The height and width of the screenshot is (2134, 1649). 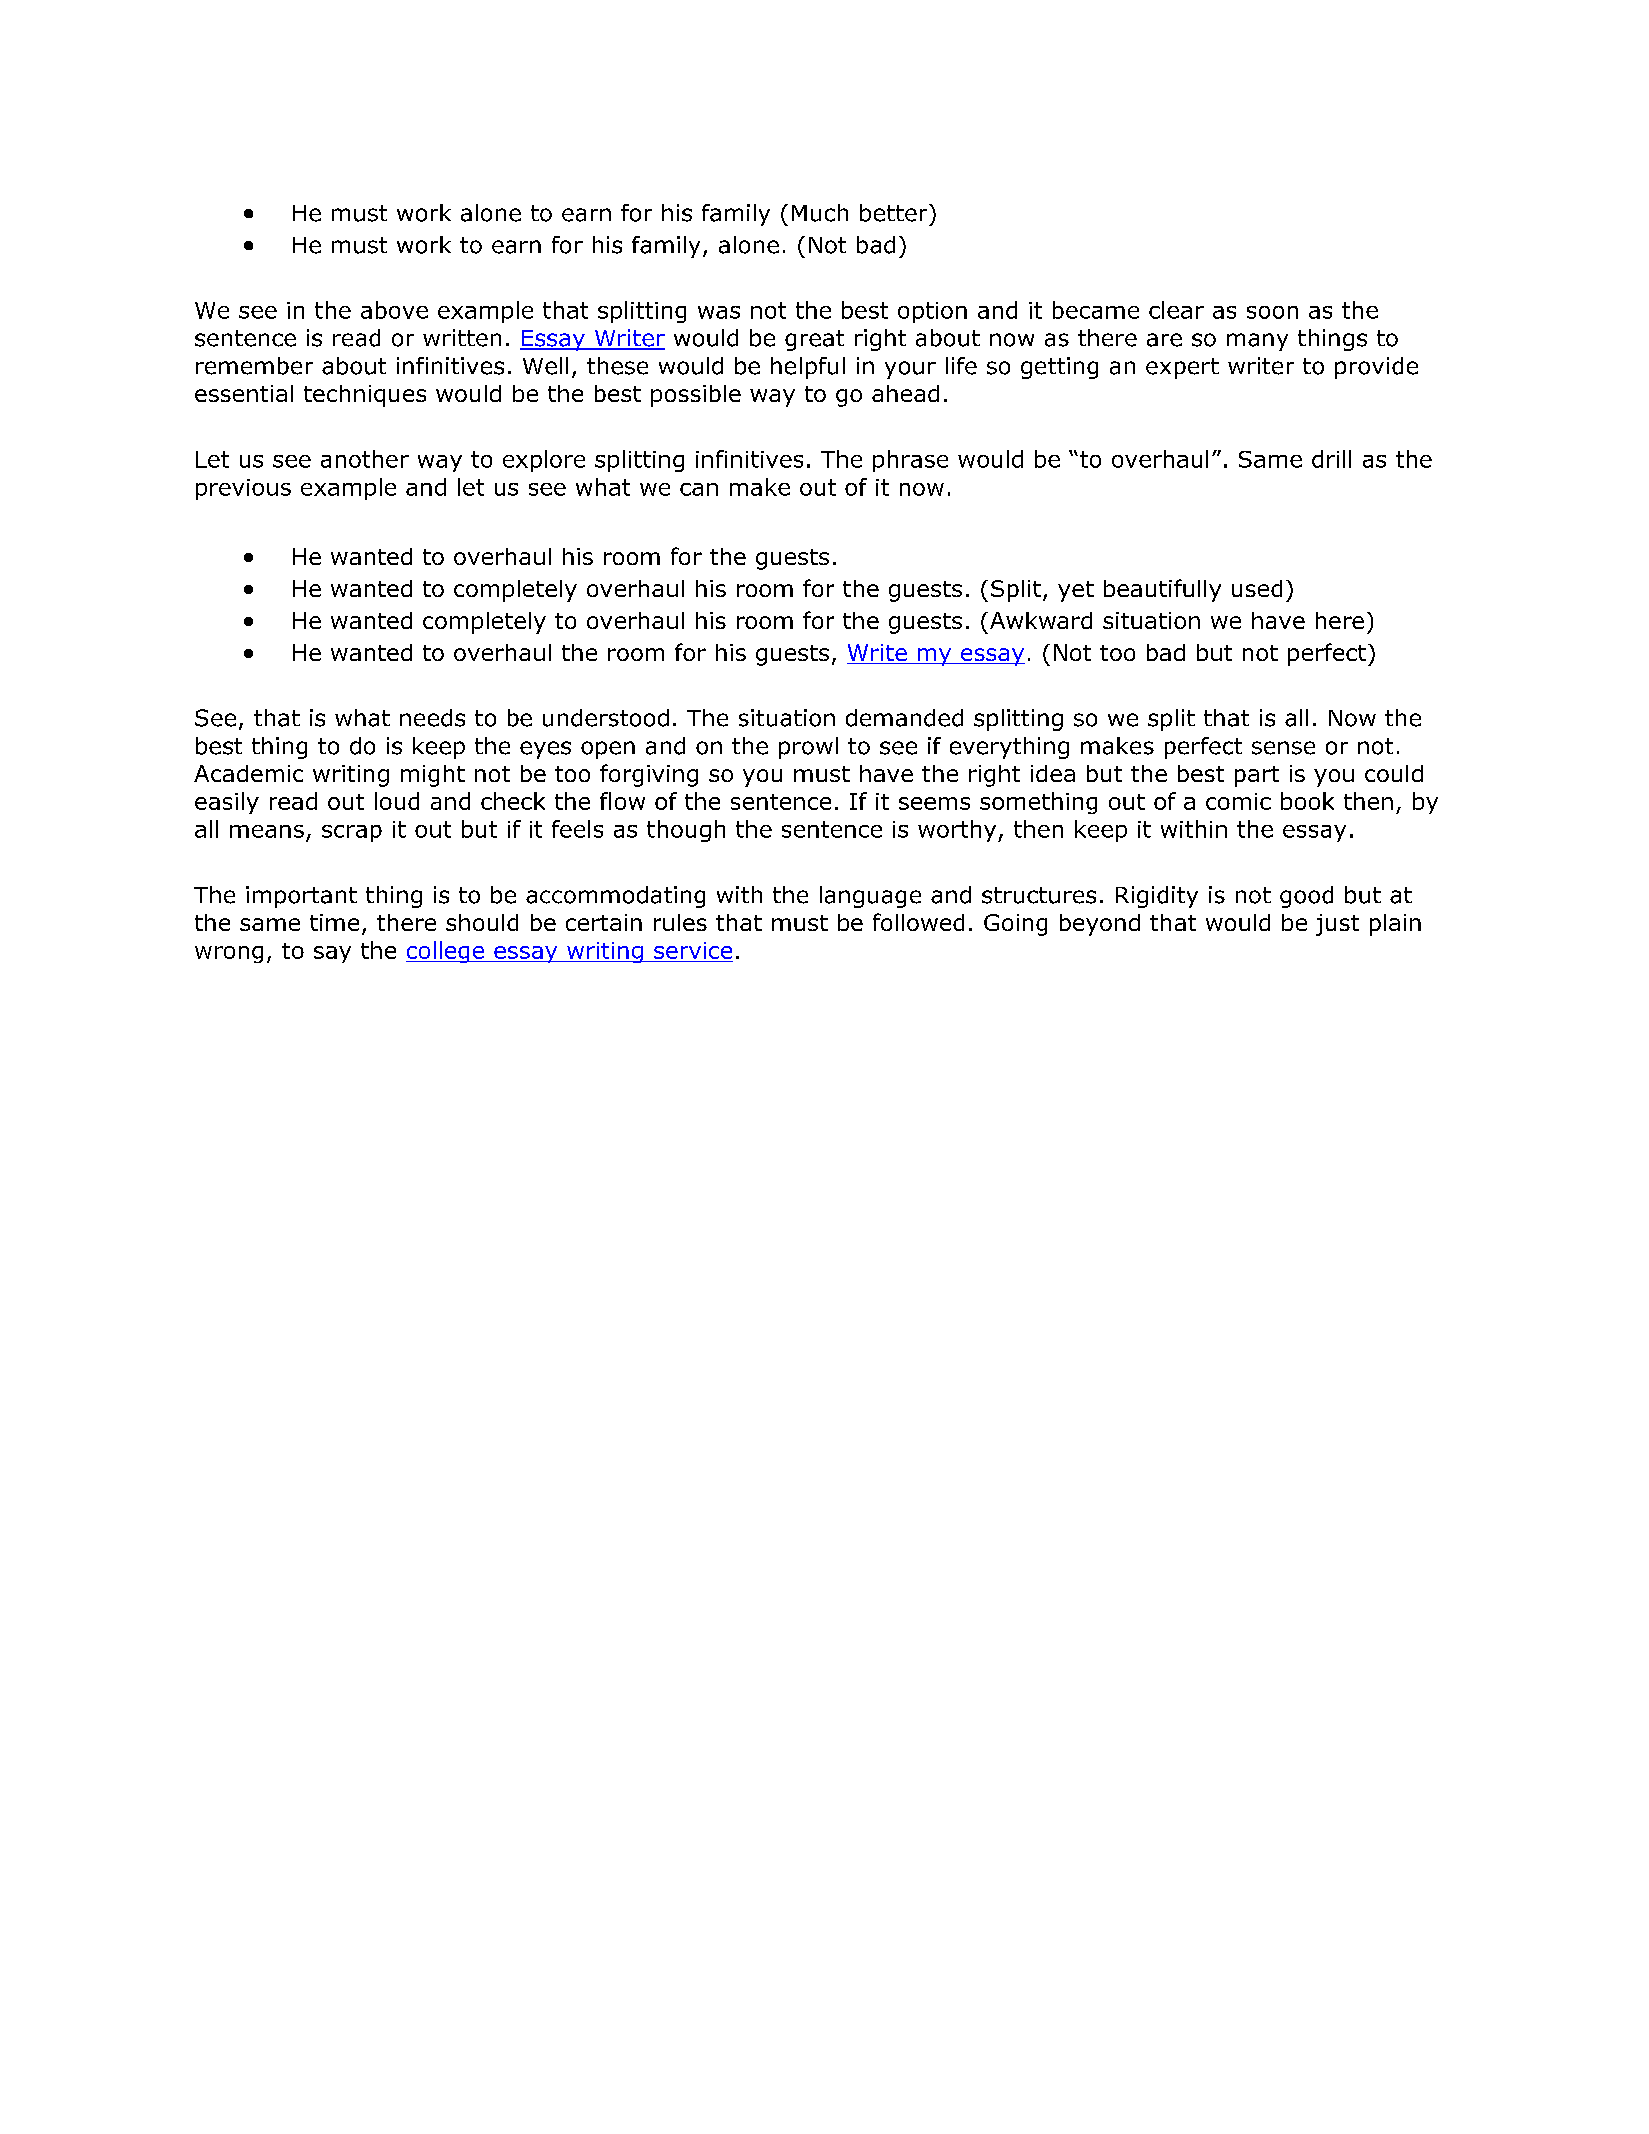 What do you see at coordinates (904, 718) in the screenshot?
I see `demanded` at bounding box center [904, 718].
